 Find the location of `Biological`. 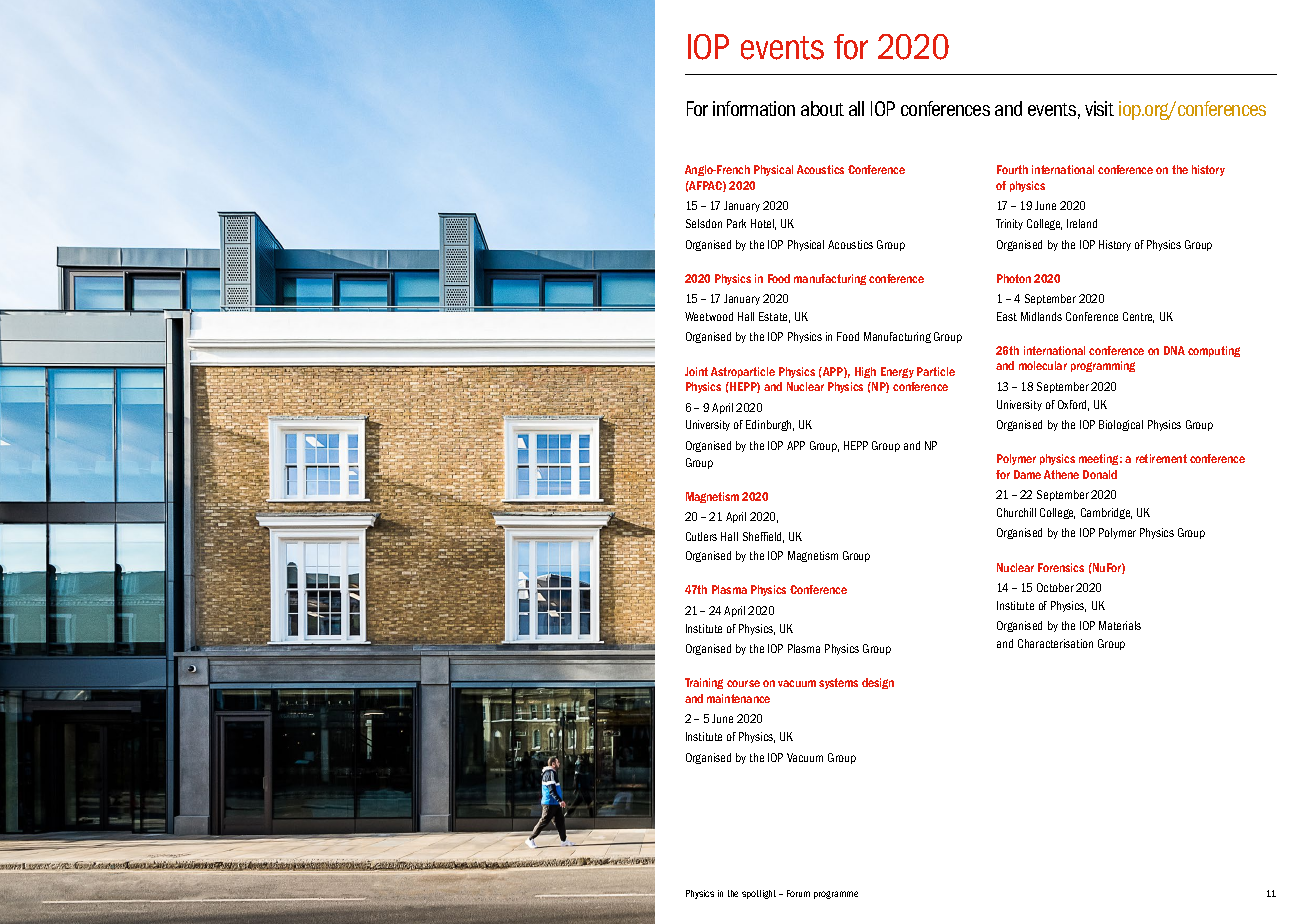

Biological is located at coordinates (1121, 425).
